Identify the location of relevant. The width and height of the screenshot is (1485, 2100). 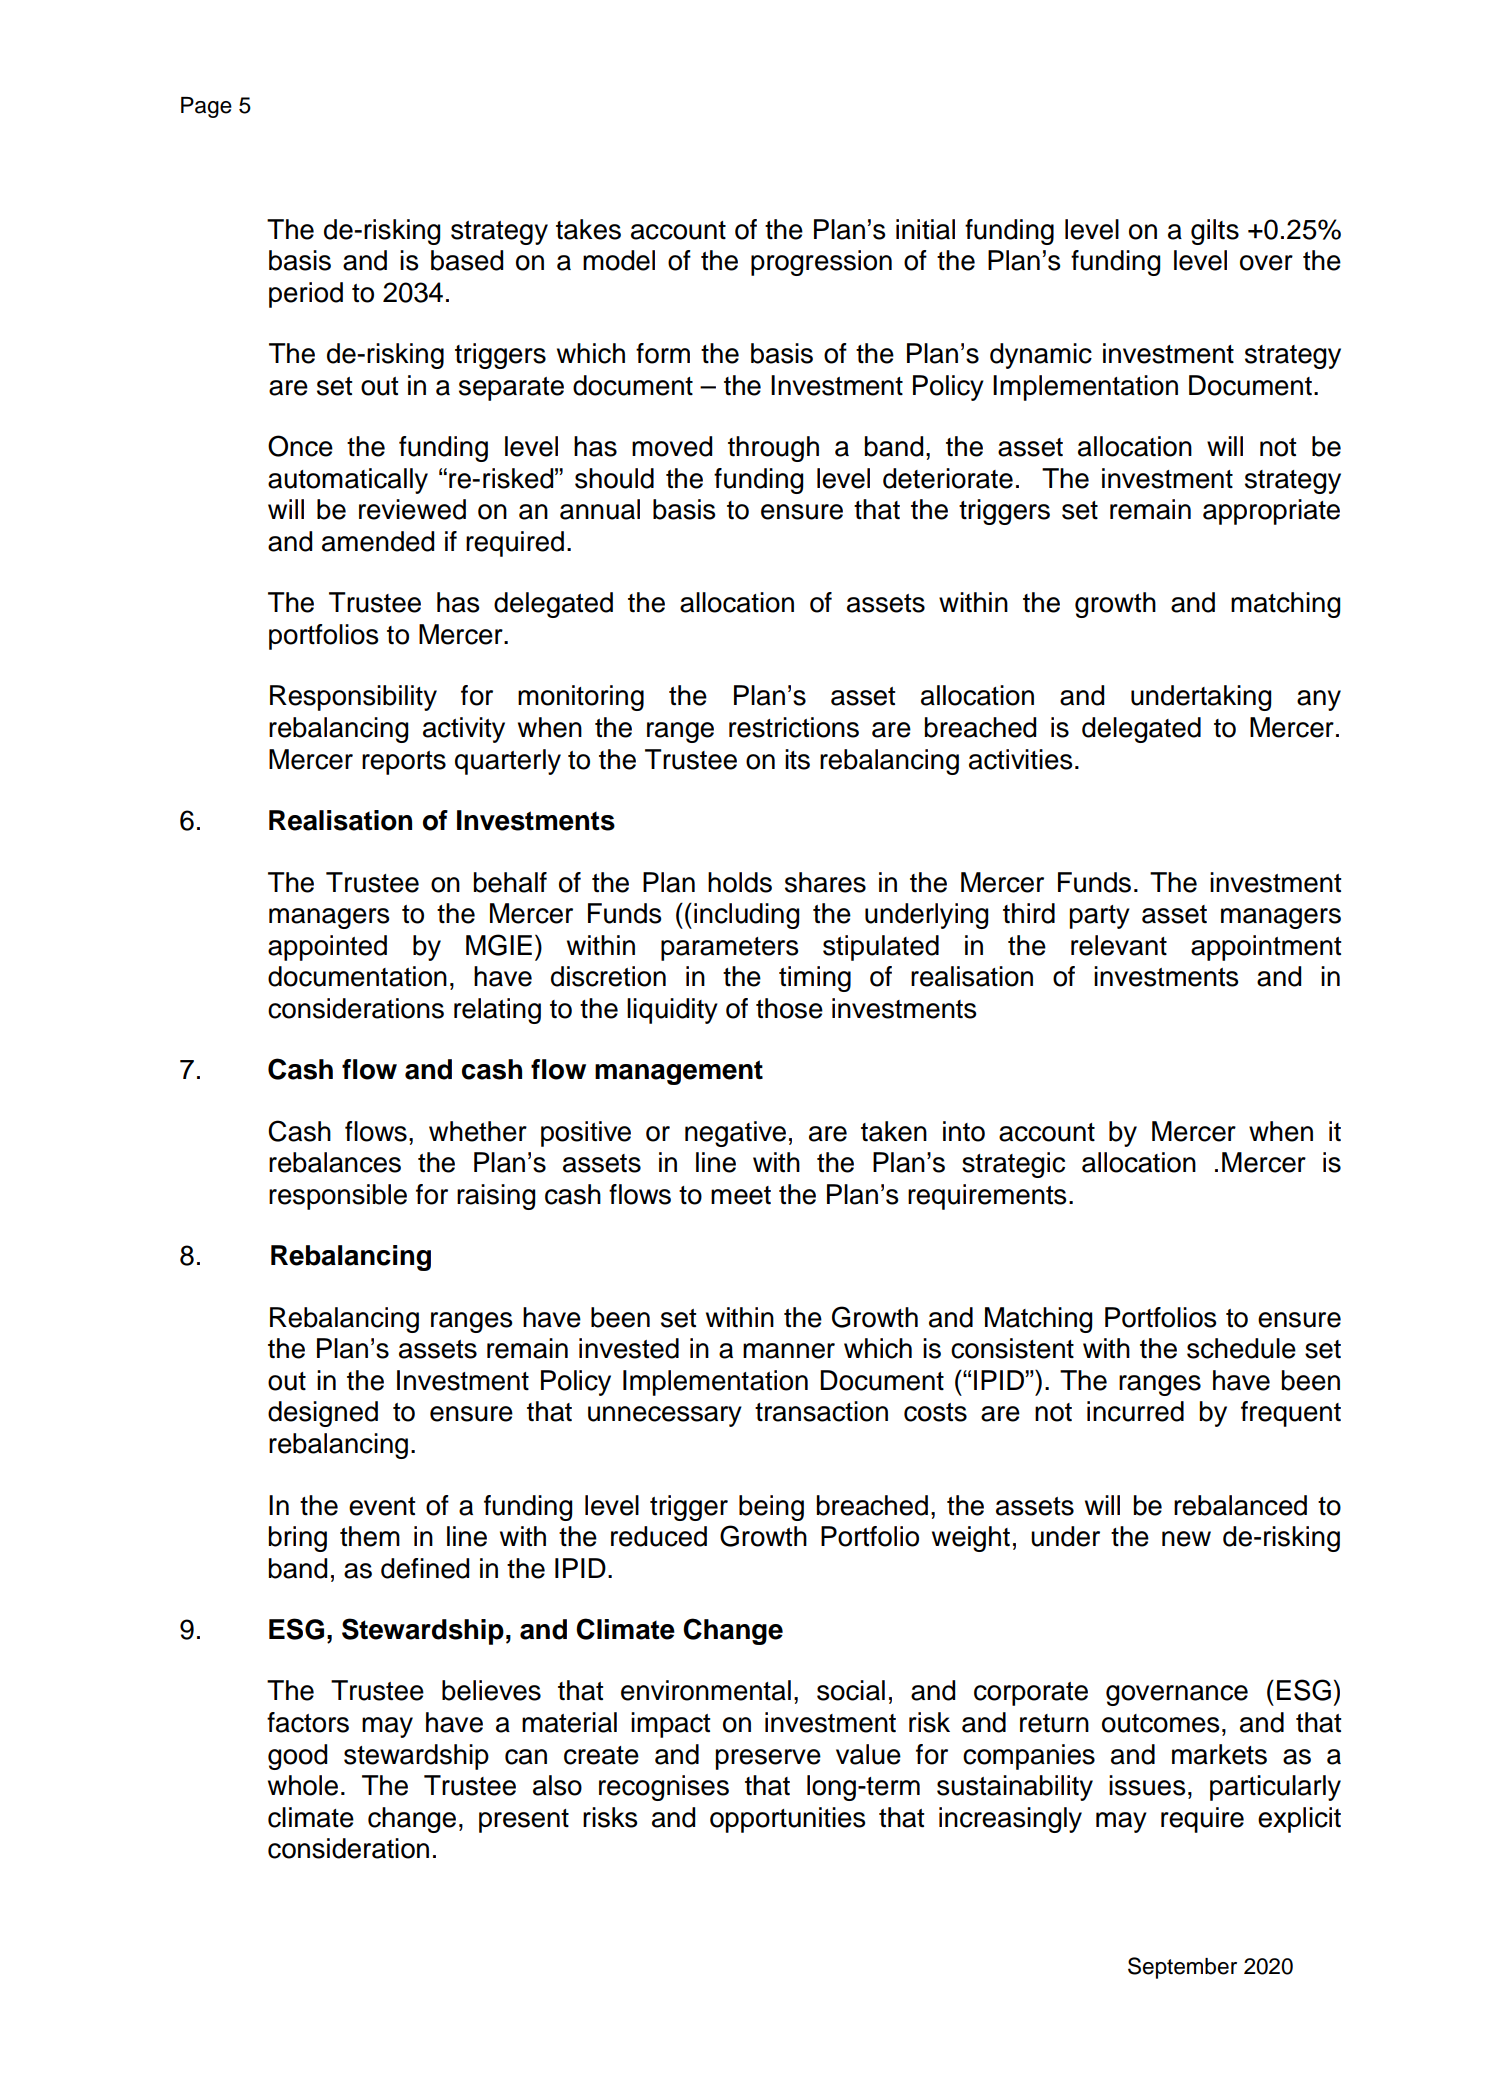
(1119, 945).
